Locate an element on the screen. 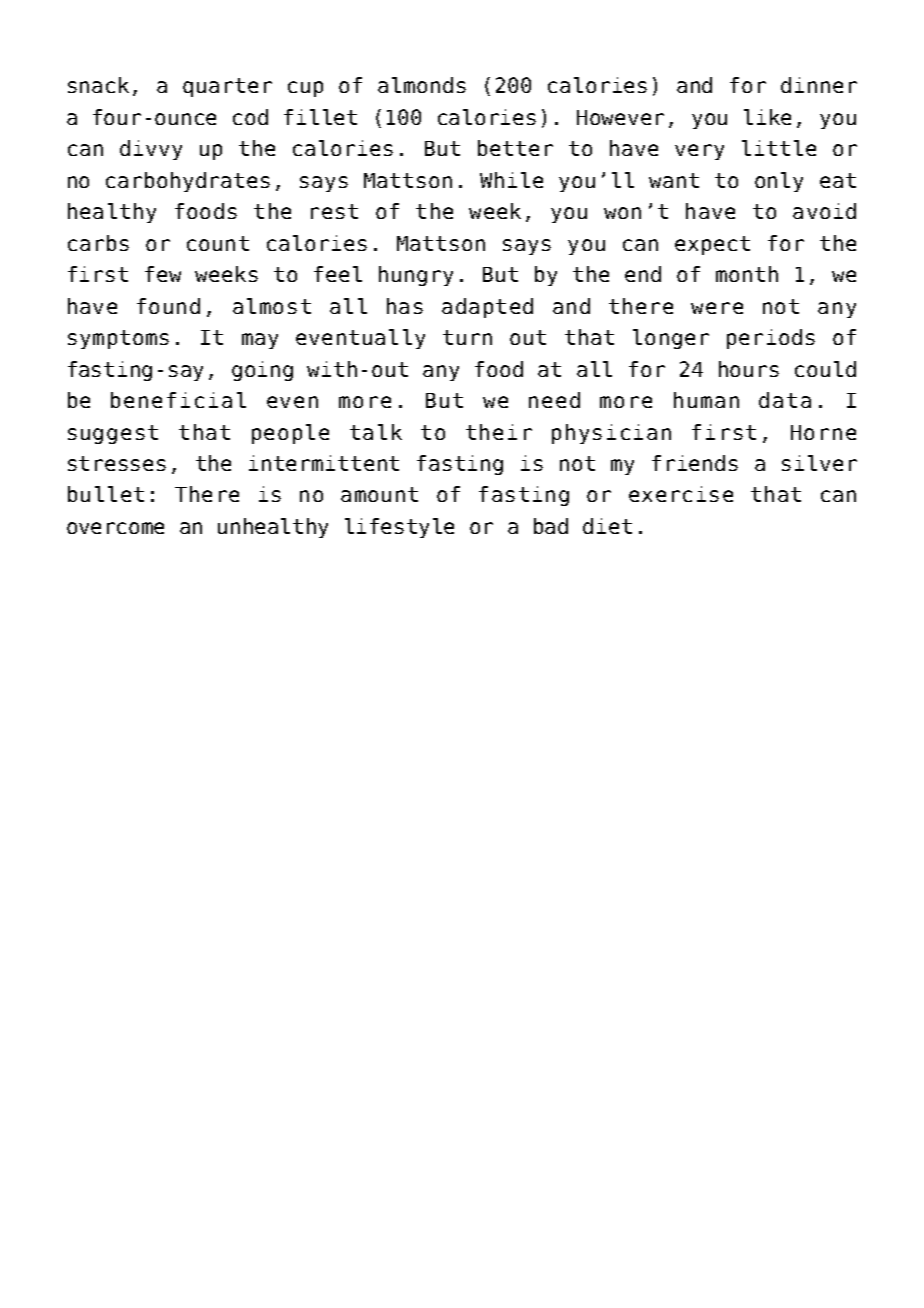 The height and width of the screenshot is (1308, 924). their is located at coordinates (499, 432).
